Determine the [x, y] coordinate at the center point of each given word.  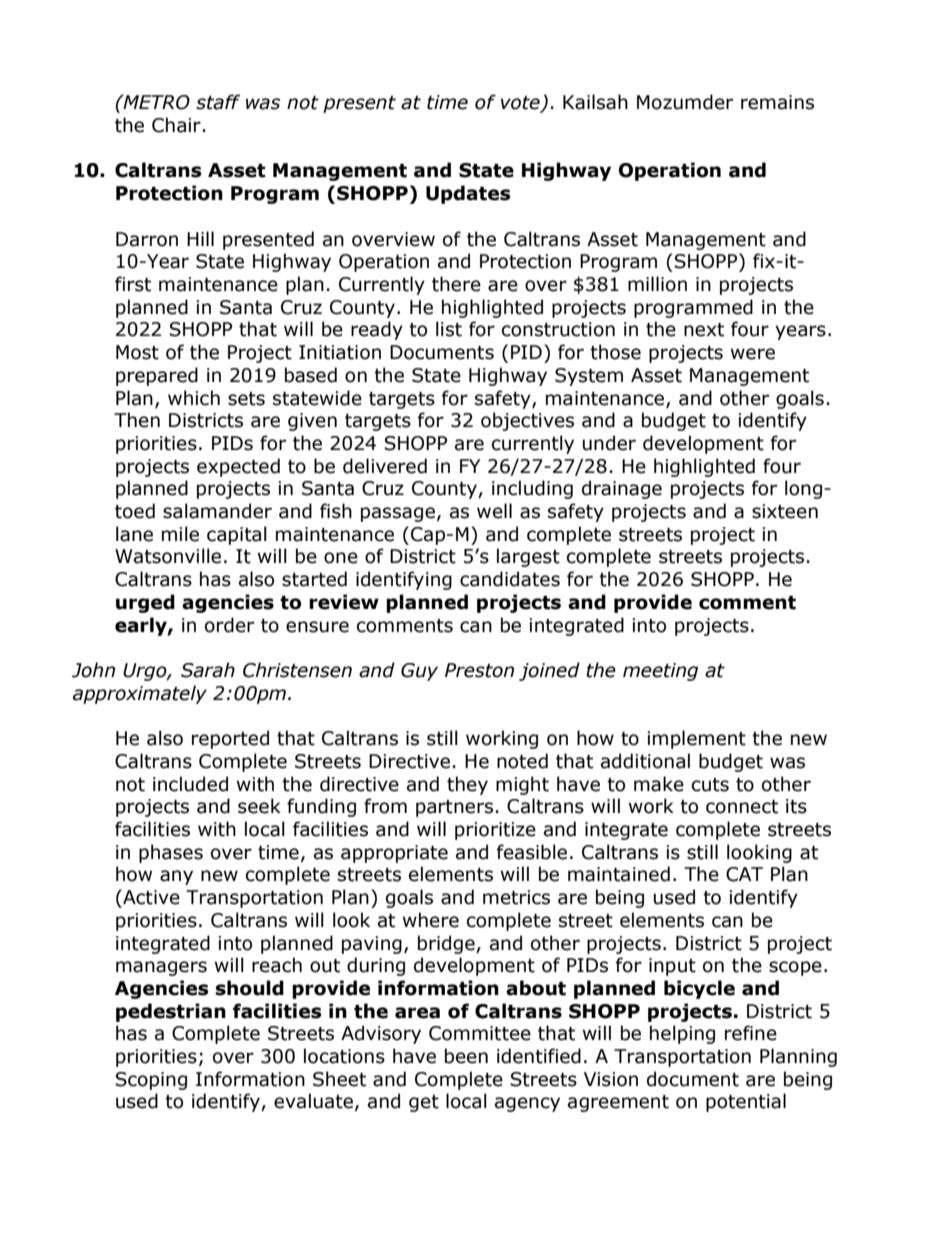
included [190, 784]
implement [696, 739]
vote [521, 104]
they [467, 785]
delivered [385, 466]
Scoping [151, 1081]
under [609, 443]
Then [137, 420]
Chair [176, 125]
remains [777, 102]
